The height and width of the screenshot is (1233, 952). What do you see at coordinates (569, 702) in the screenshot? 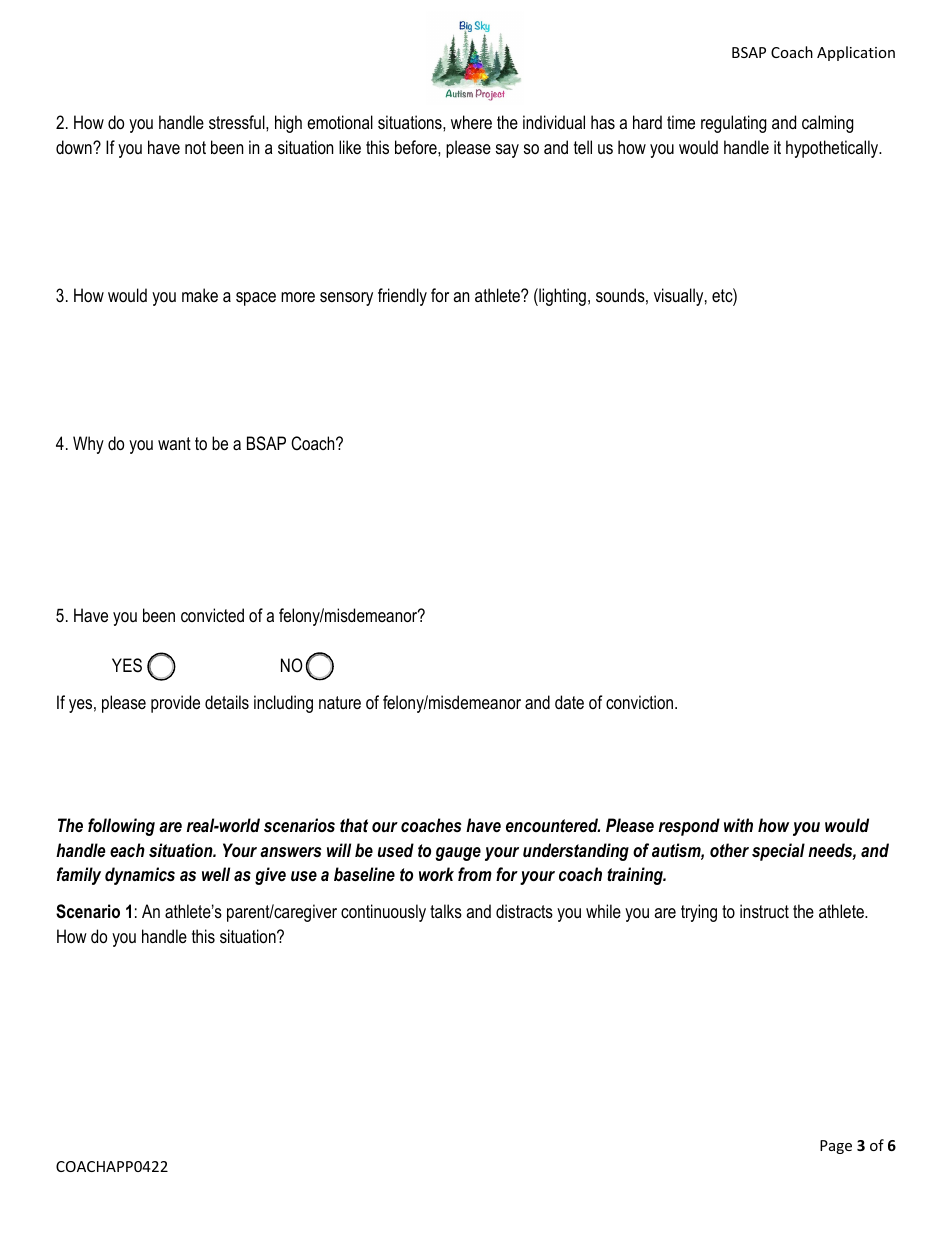
I see `date` at bounding box center [569, 702].
